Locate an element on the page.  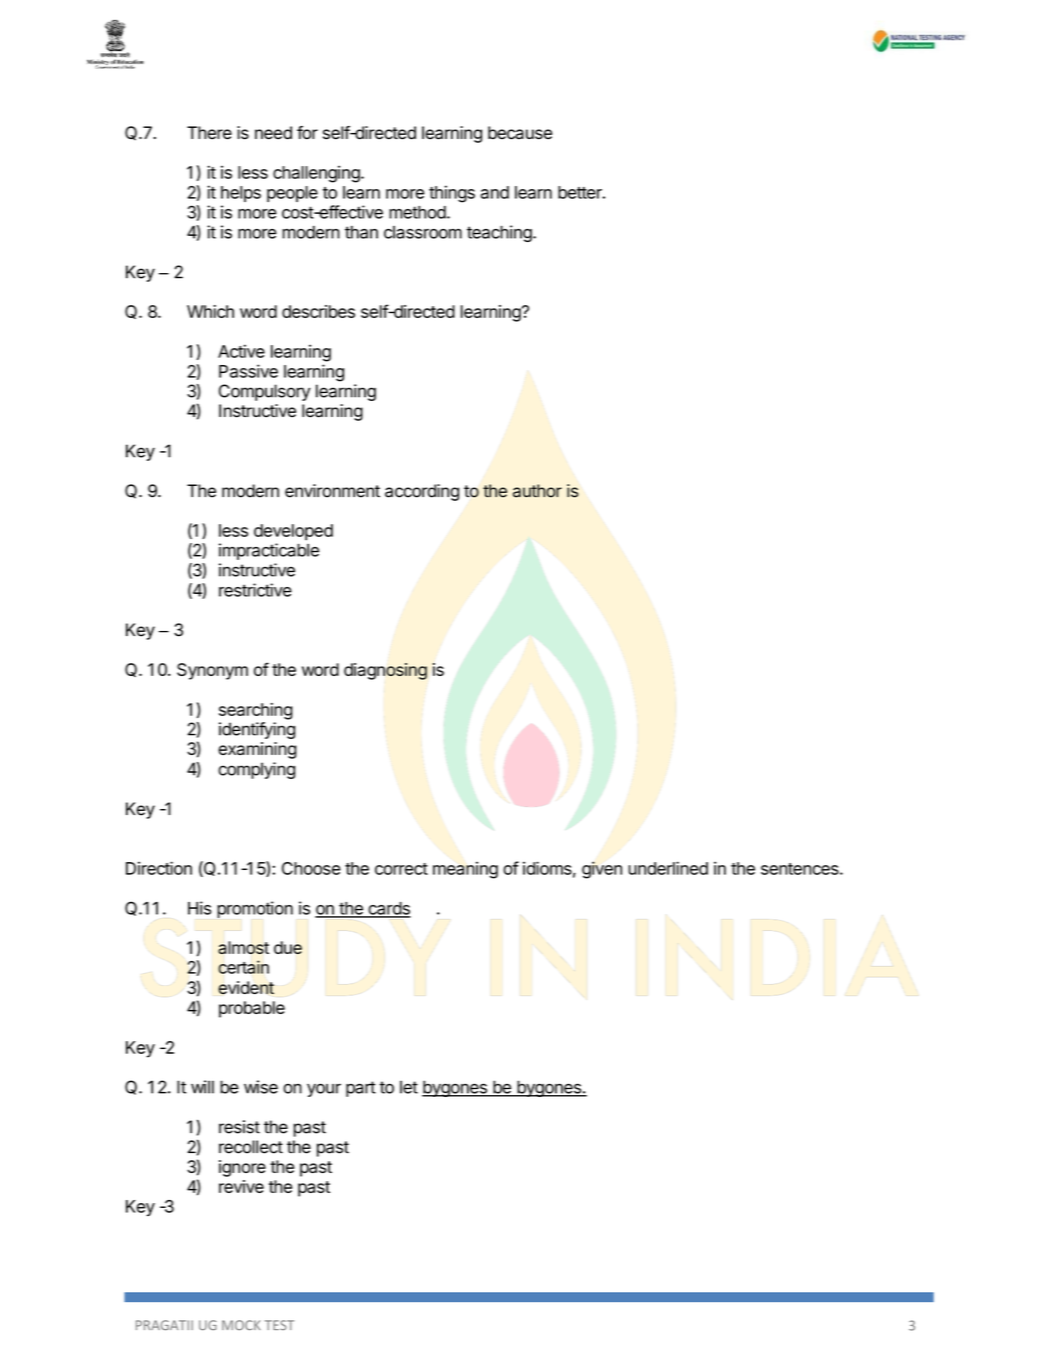
method is located at coordinates (417, 212).
